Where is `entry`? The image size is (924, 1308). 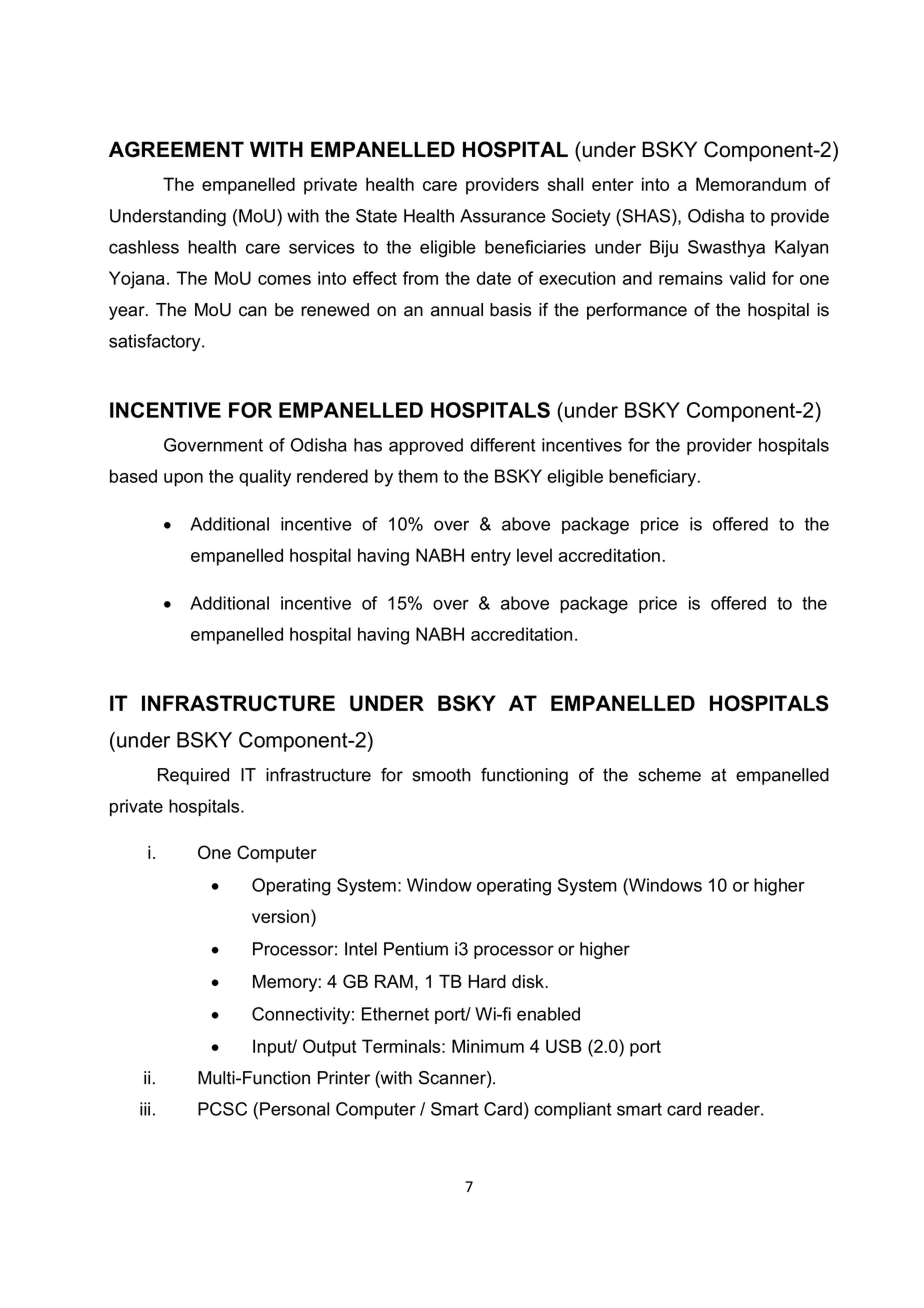
entry is located at coordinates (491, 557).
